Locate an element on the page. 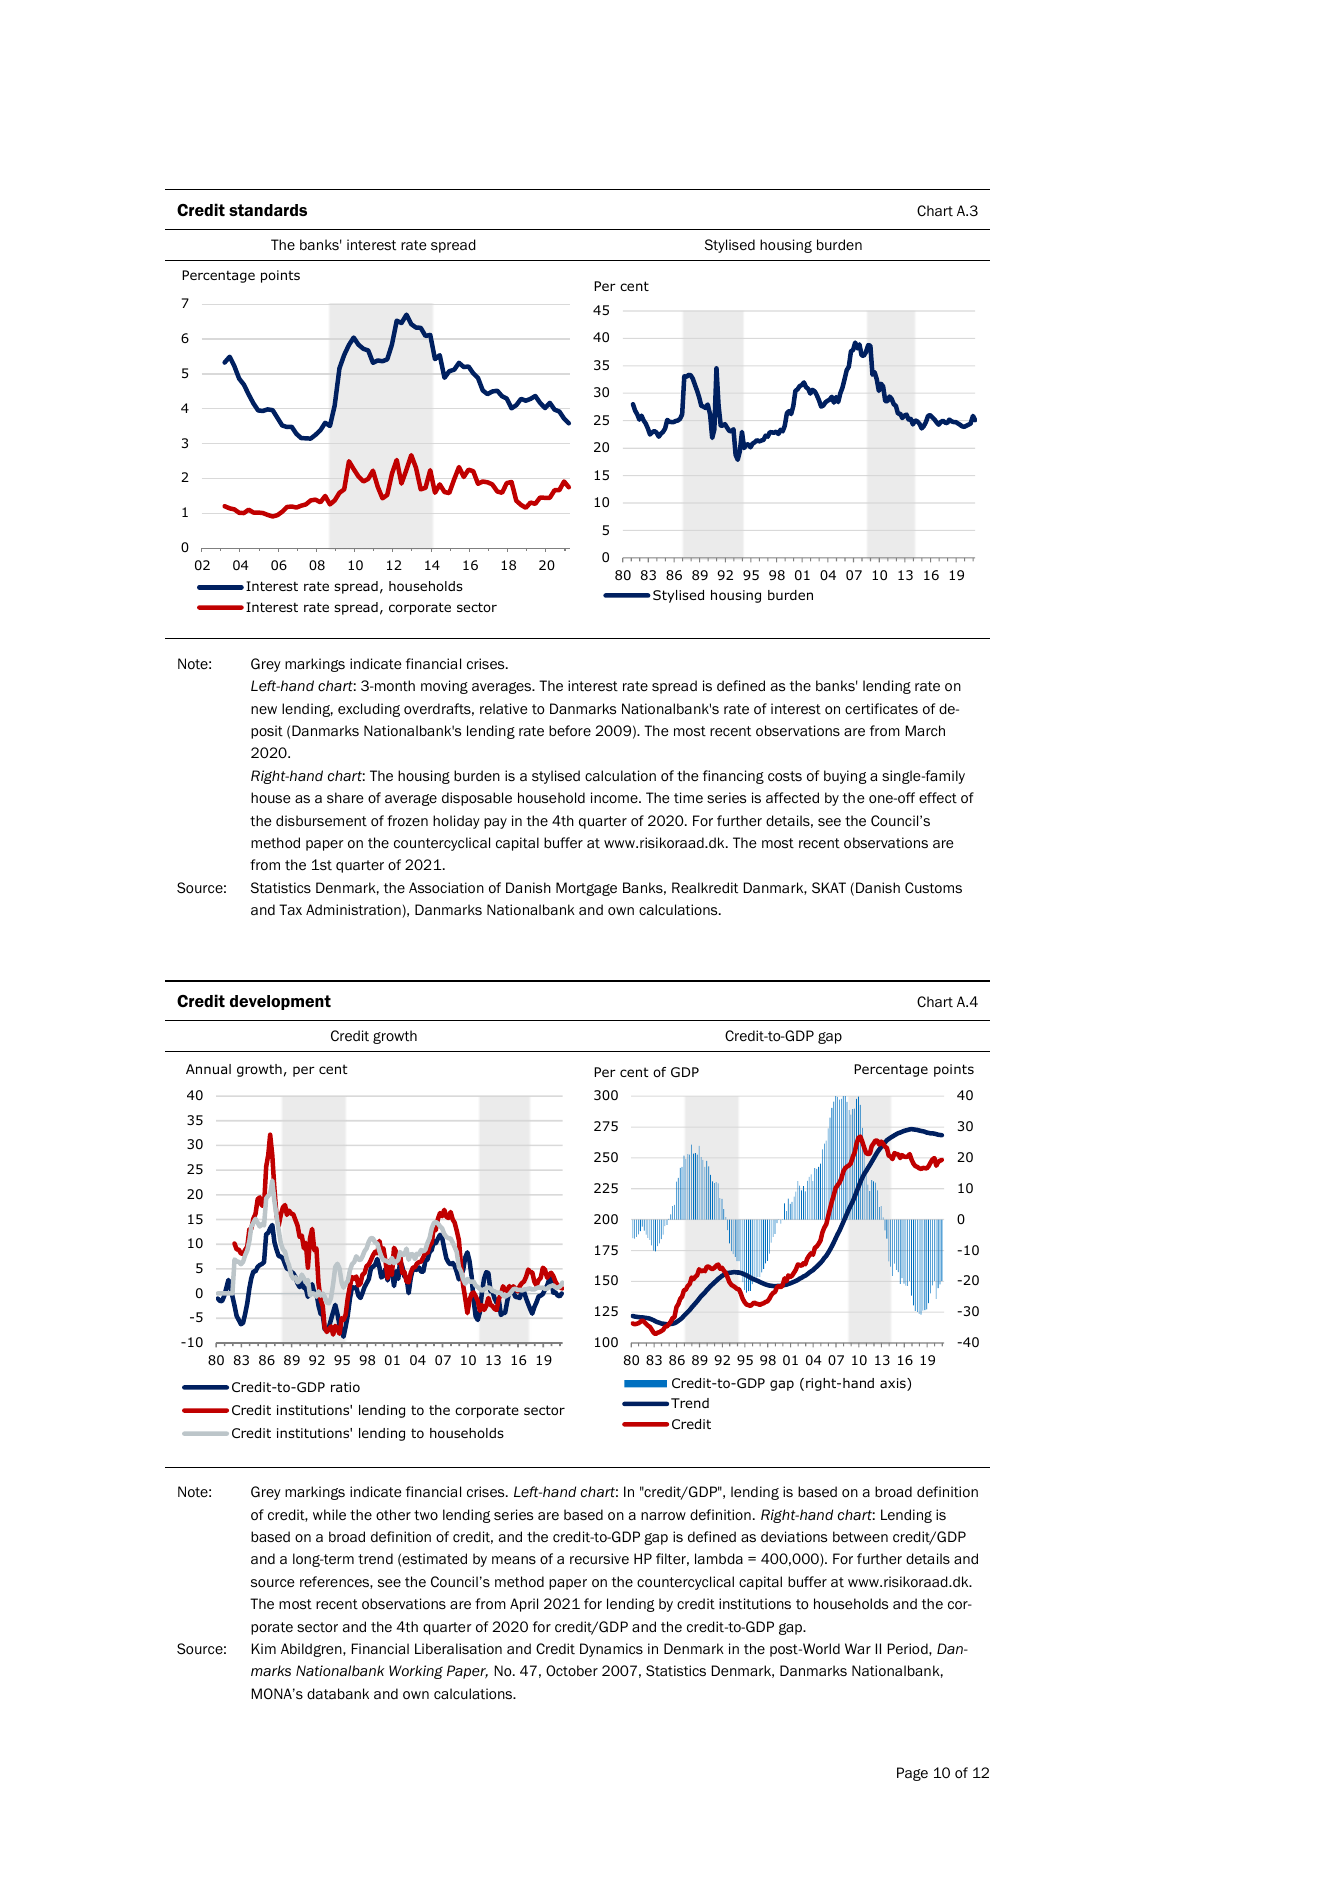 Image resolution: width=1333 pixels, height=1885 pixels. databank is located at coordinates (338, 1694).
